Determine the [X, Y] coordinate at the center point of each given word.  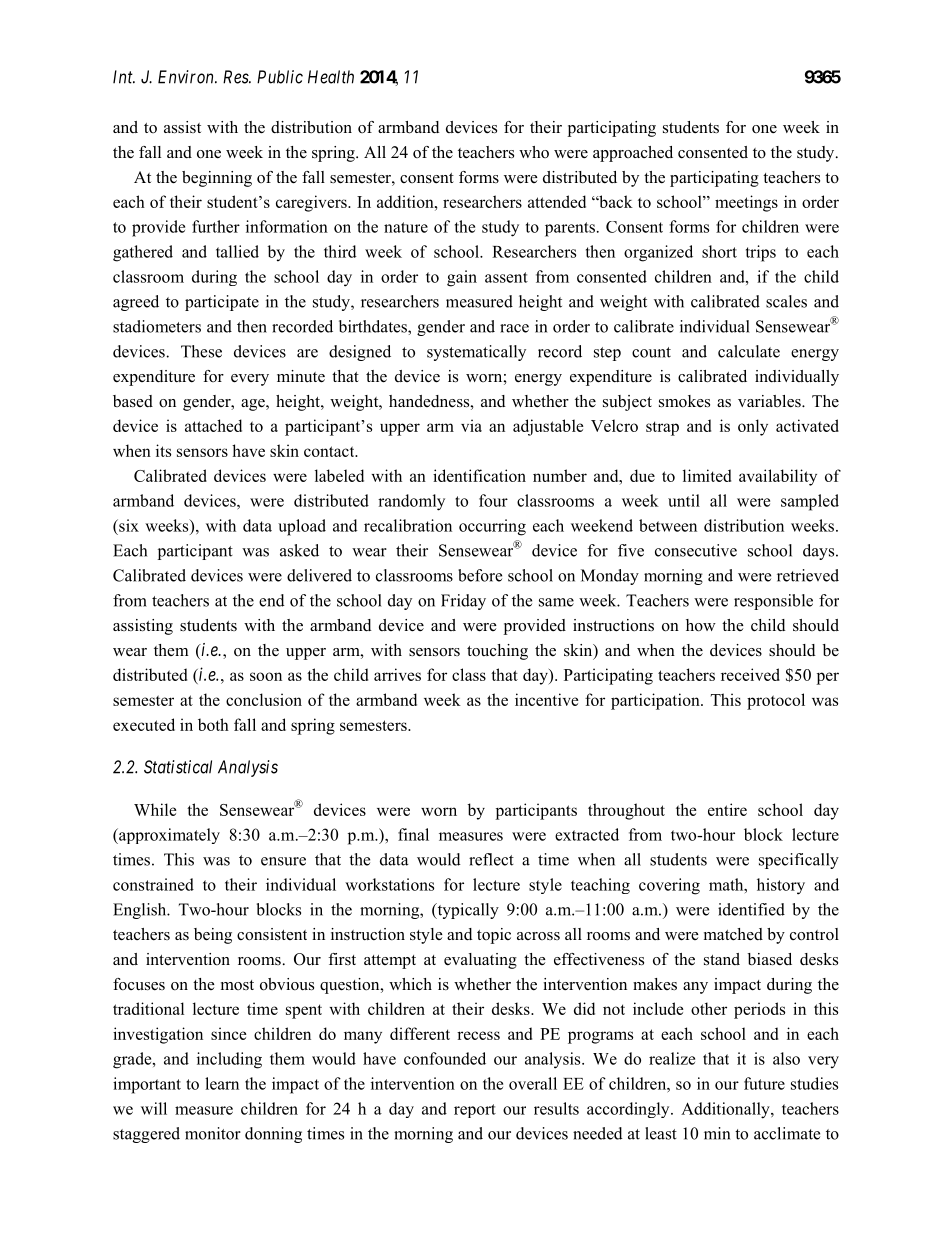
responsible [773, 602]
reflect [491, 859]
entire [727, 809]
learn [222, 1083]
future [764, 1083]
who [534, 152]
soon [266, 676]
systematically [476, 353]
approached [633, 154]
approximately [168, 836]
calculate [749, 351]
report [475, 1111]
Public [280, 77]
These [201, 351]
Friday [463, 602]
